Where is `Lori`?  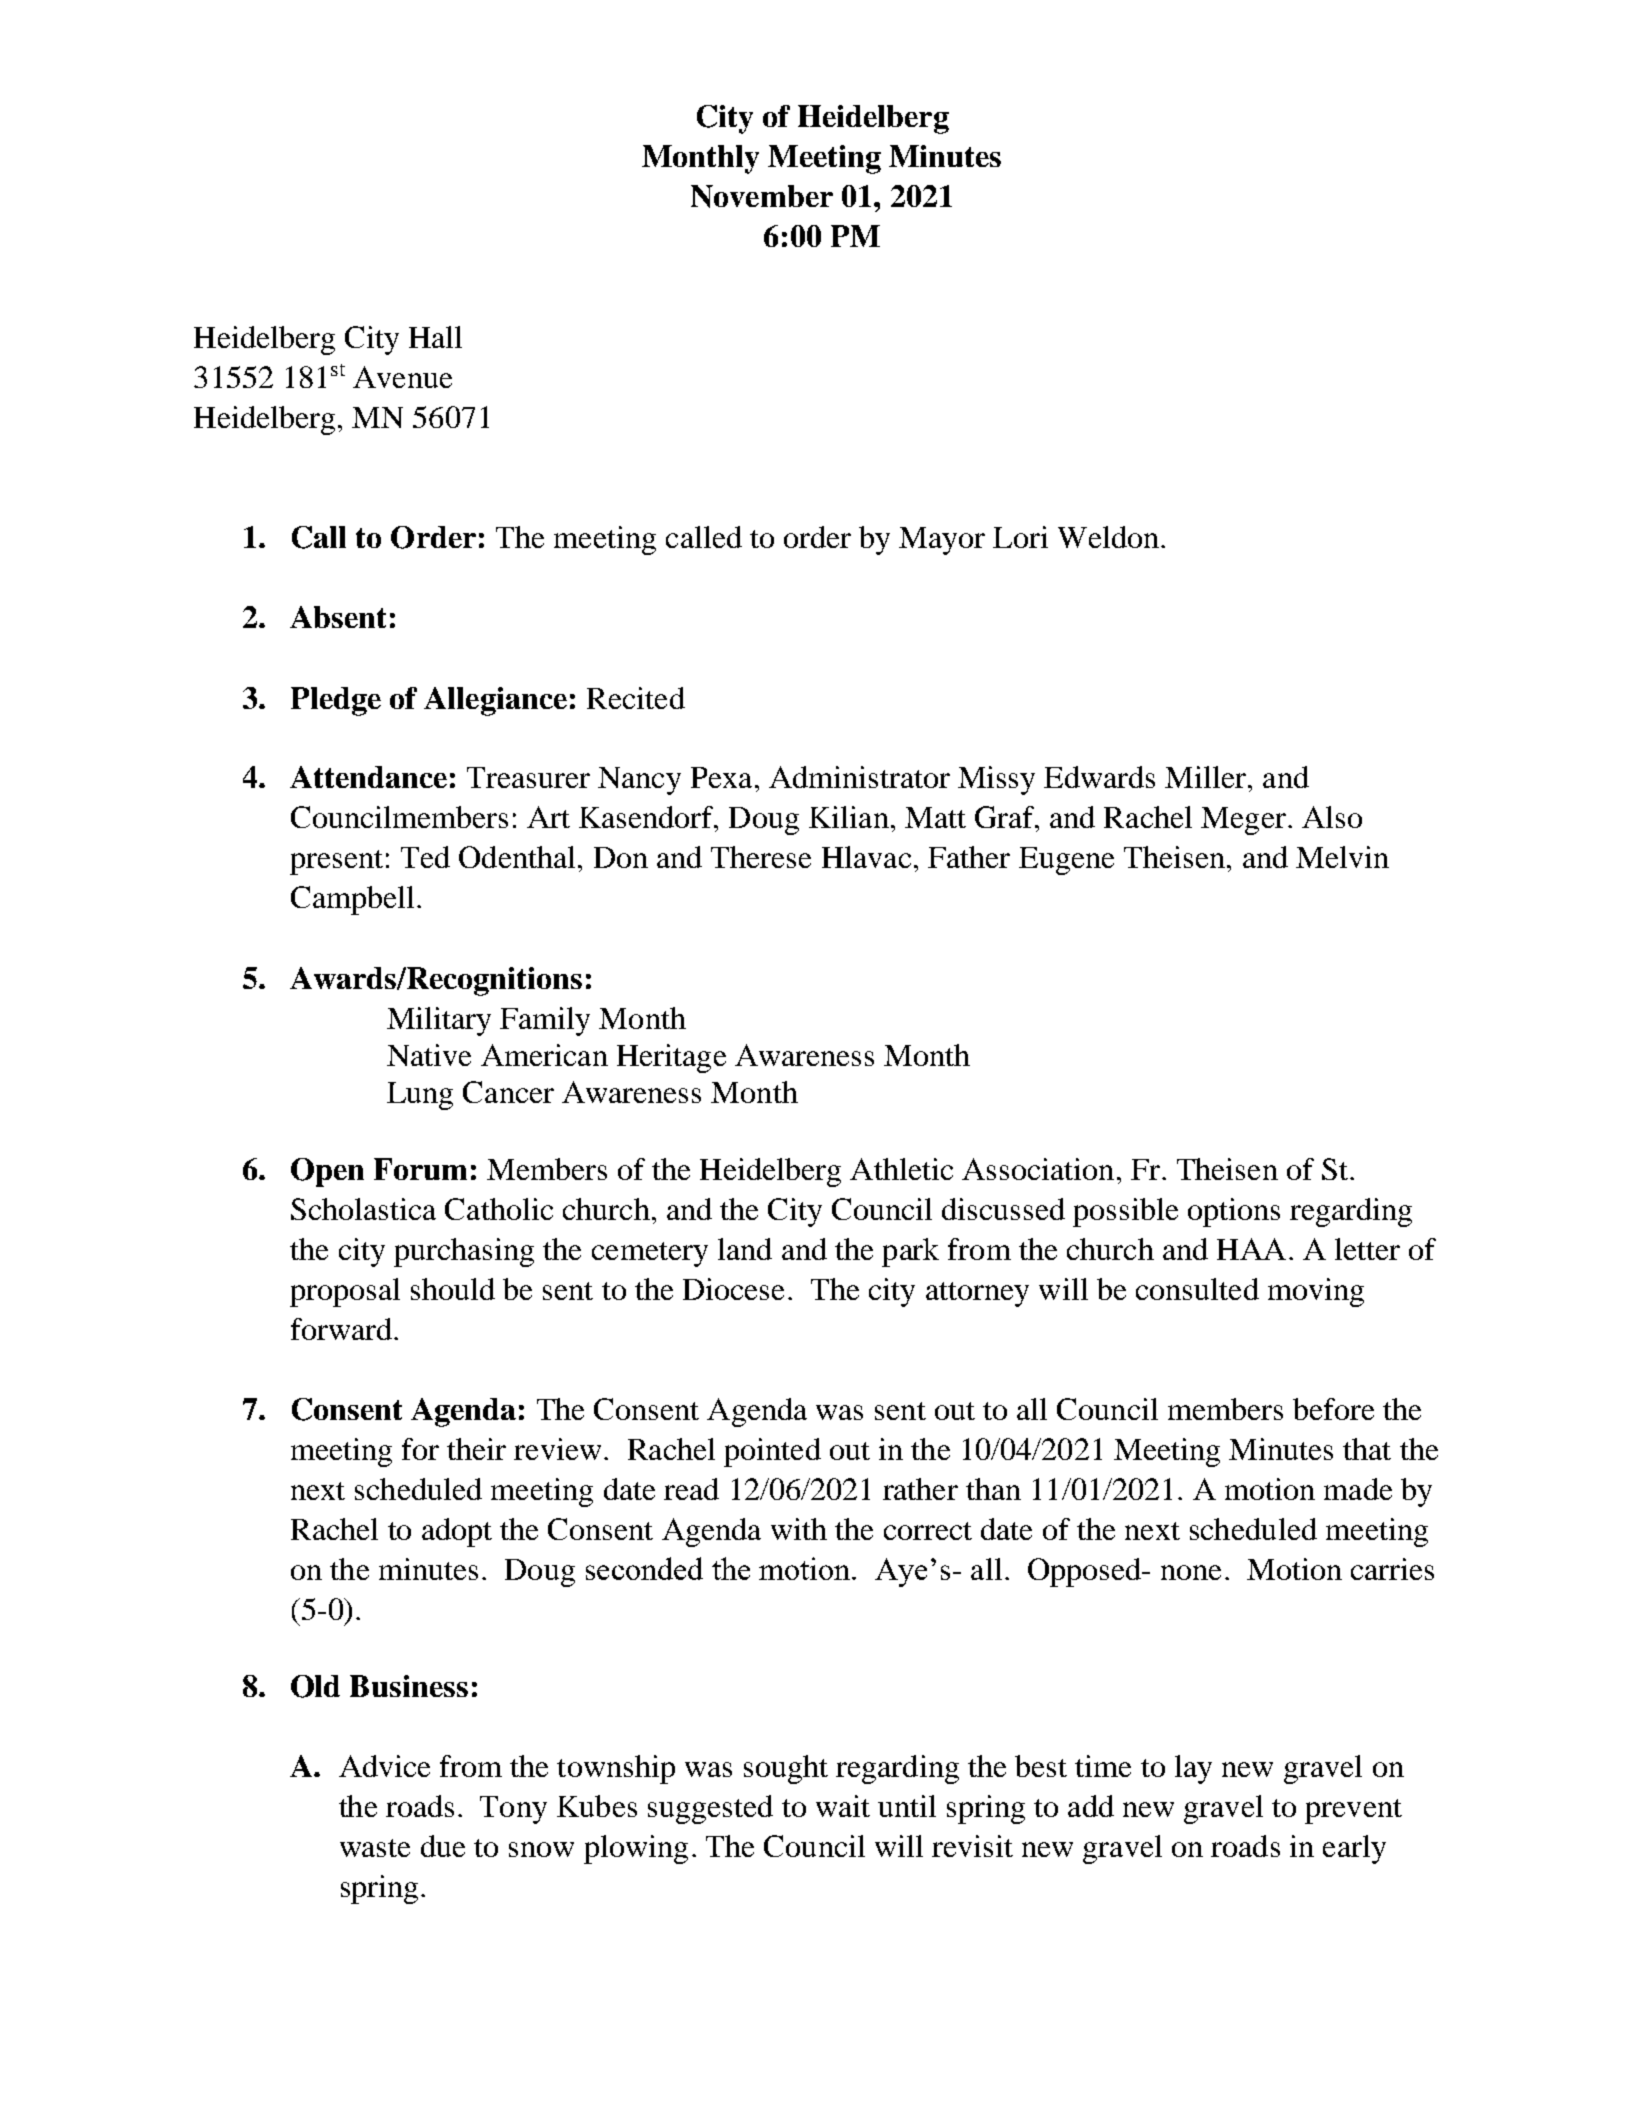
Lori is located at coordinates (1020, 537).
